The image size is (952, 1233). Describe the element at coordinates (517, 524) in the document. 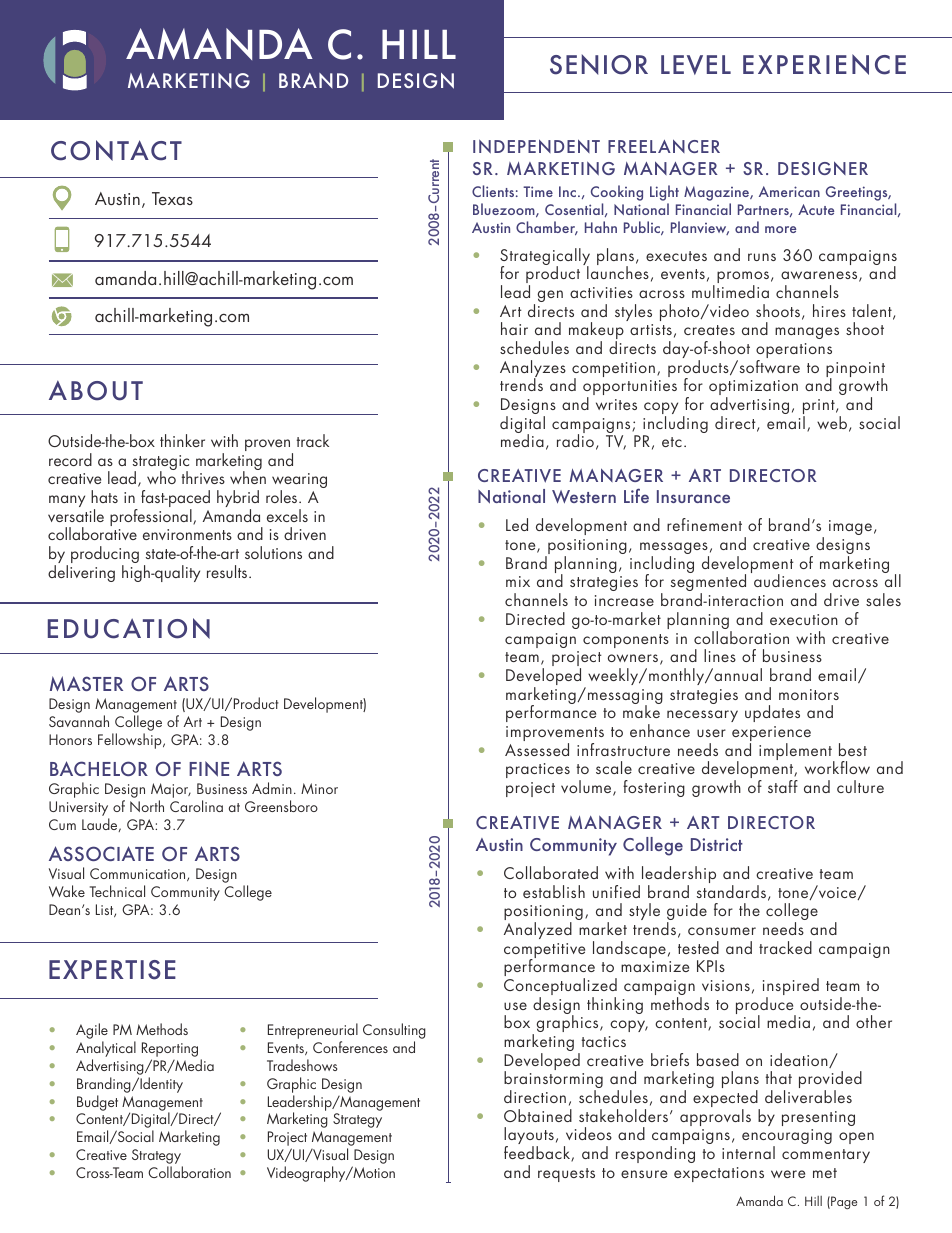

I see `Led` at that location.
